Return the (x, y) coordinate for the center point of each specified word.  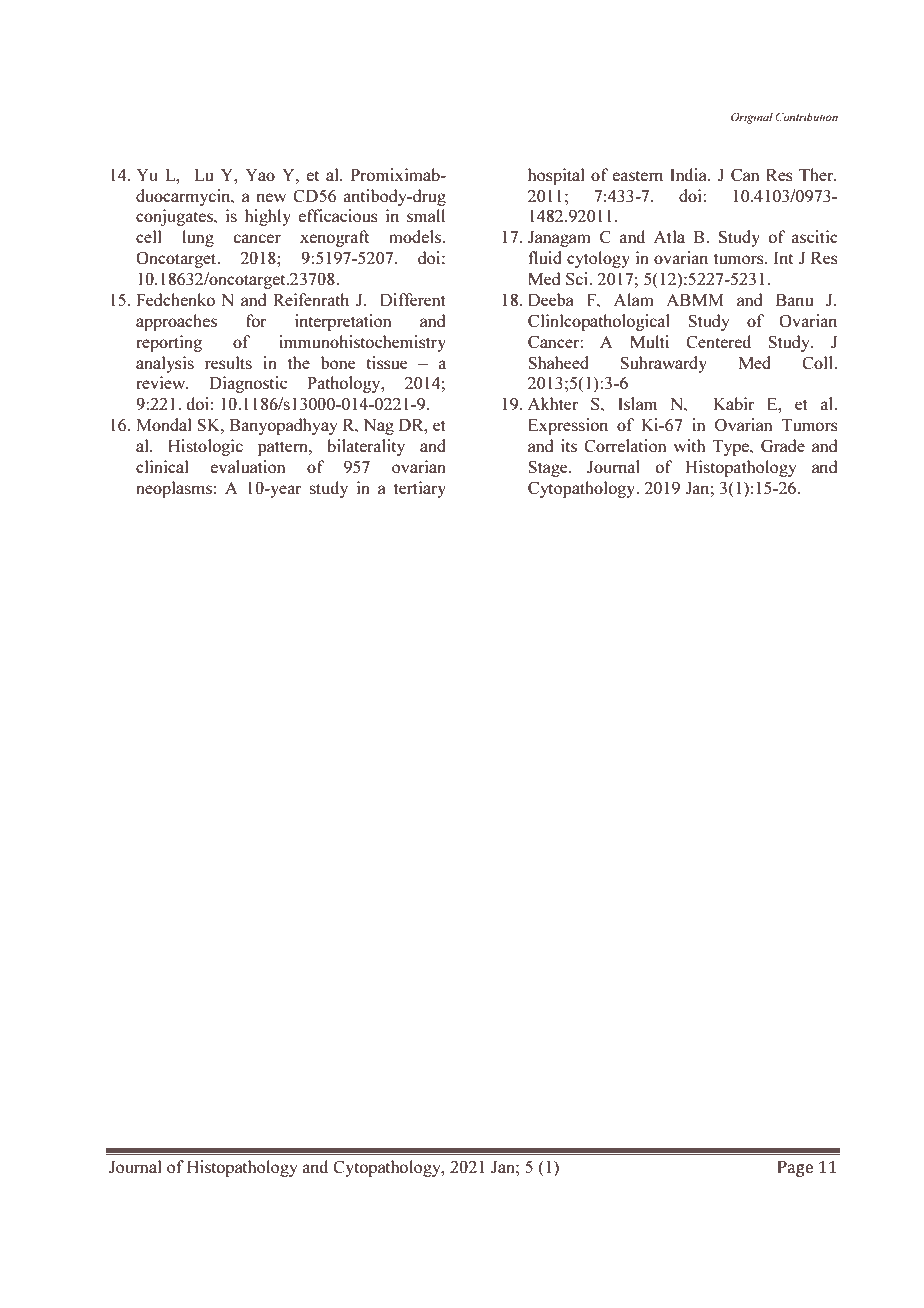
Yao (260, 175)
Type (732, 448)
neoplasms (174, 489)
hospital (556, 176)
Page (795, 1169)
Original (752, 118)
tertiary (420, 489)
